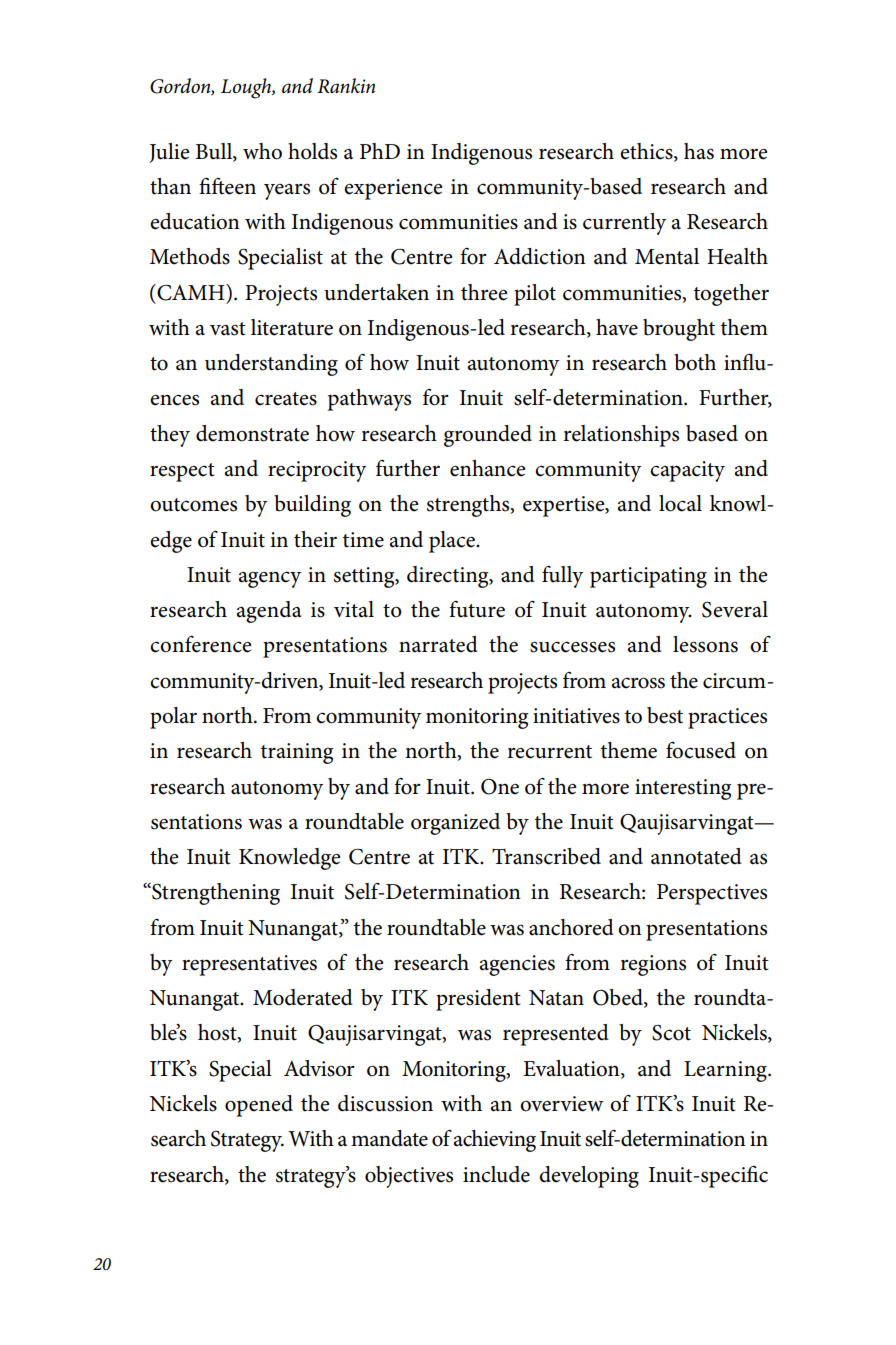 Image resolution: width=896 pixels, height=1345 pixels. I want to click on both, so click(695, 362).
